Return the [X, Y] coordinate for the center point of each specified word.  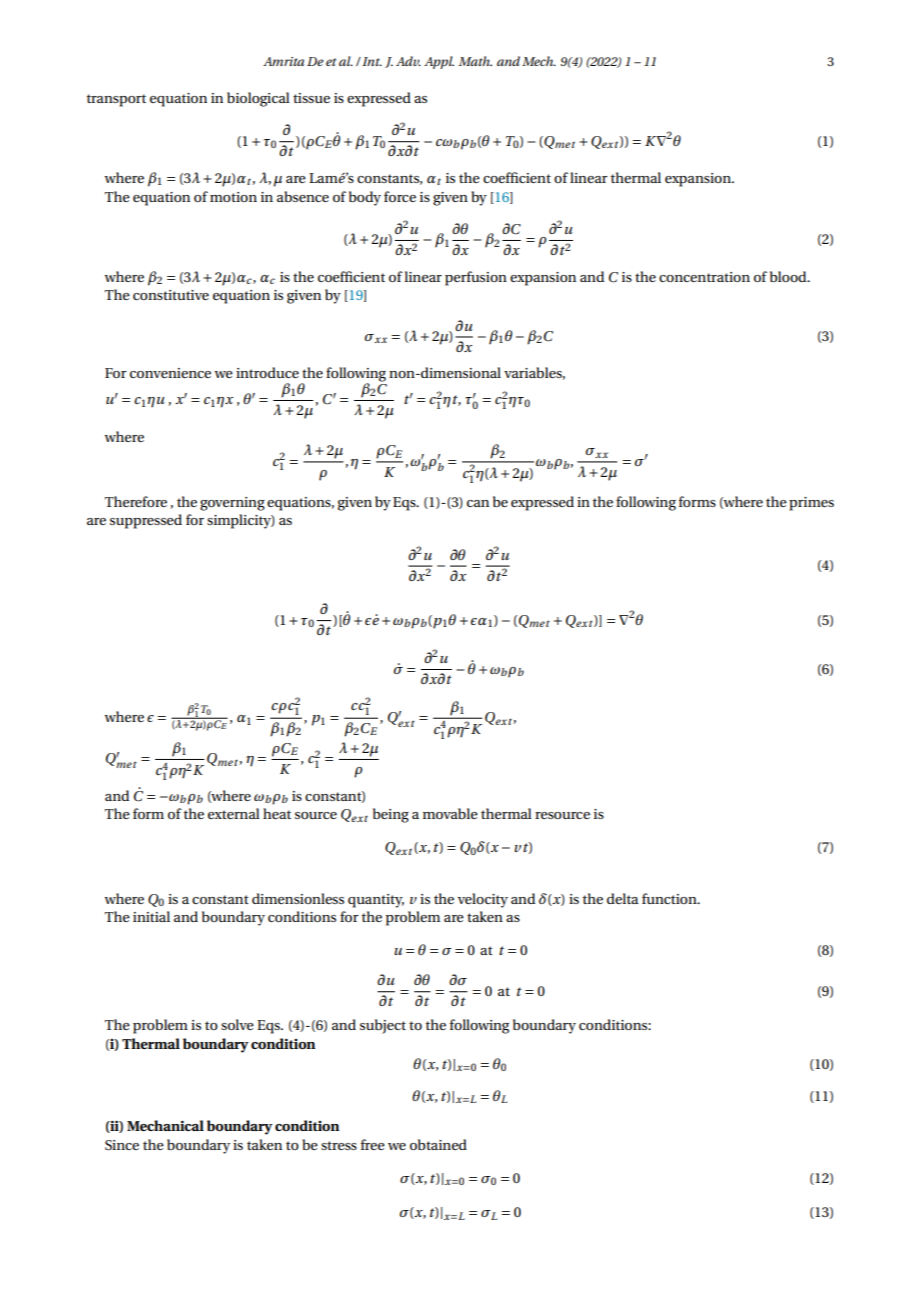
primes [811, 504]
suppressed [146, 521]
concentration [704, 277]
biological [258, 99]
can [478, 503]
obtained [438, 1144]
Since [122, 1145]
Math [475, 61]
